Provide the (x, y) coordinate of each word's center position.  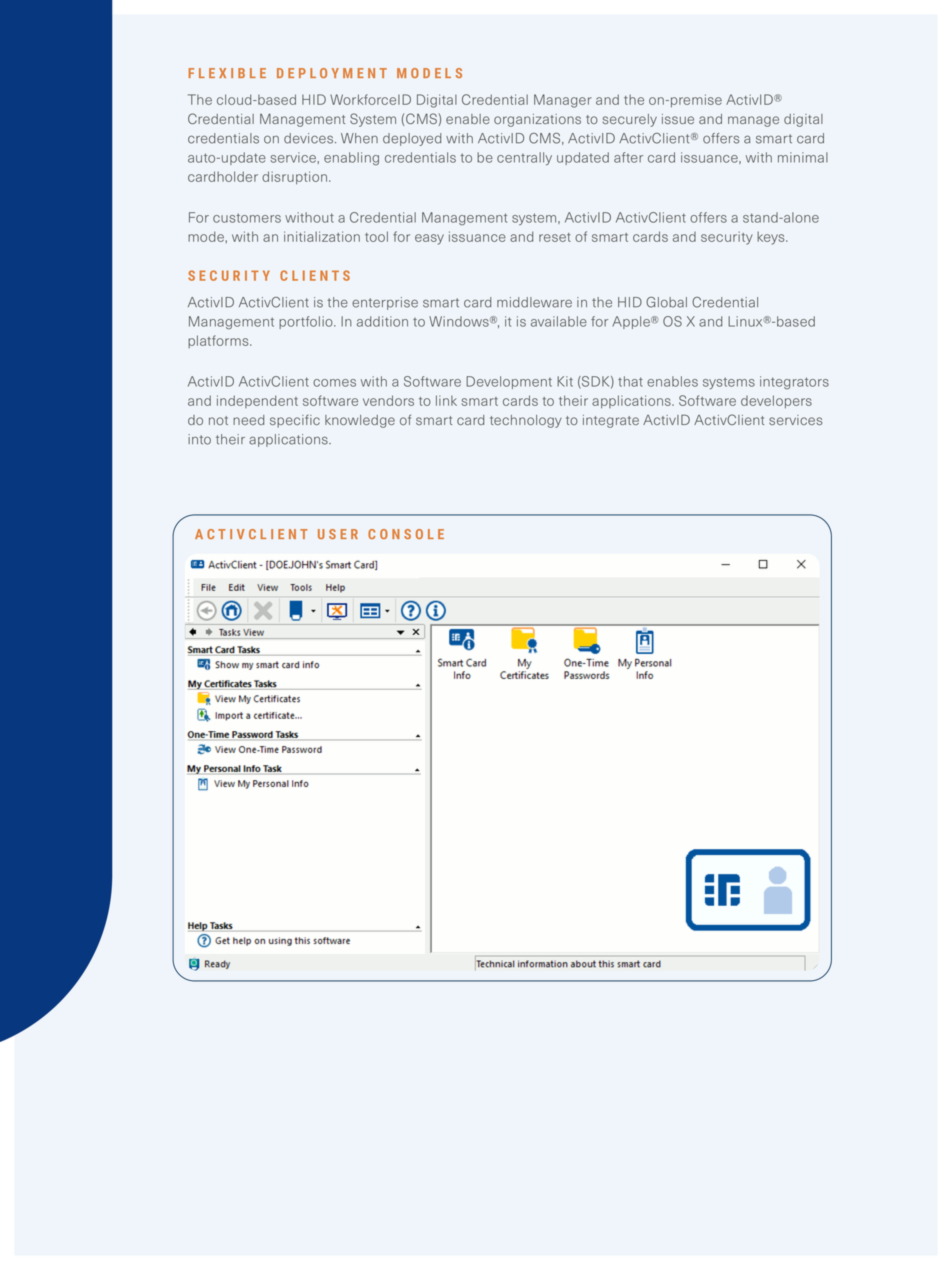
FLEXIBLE (227, 73)
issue (678, 119)
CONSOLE (406, 534)
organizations (537, 120)
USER (338, 534)
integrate (611, 421)
